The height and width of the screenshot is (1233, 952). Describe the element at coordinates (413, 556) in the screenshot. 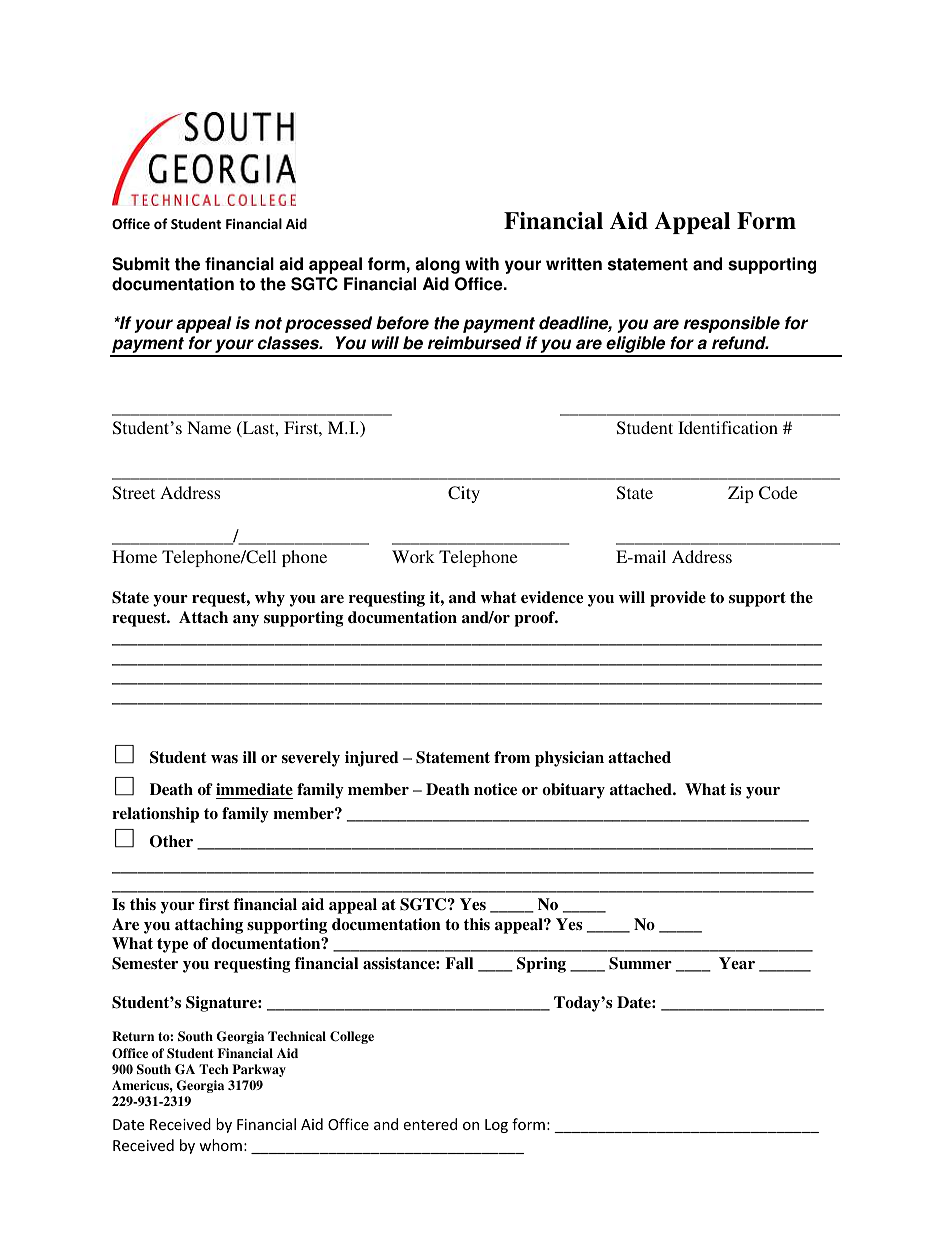

I see `Work` at that location.
